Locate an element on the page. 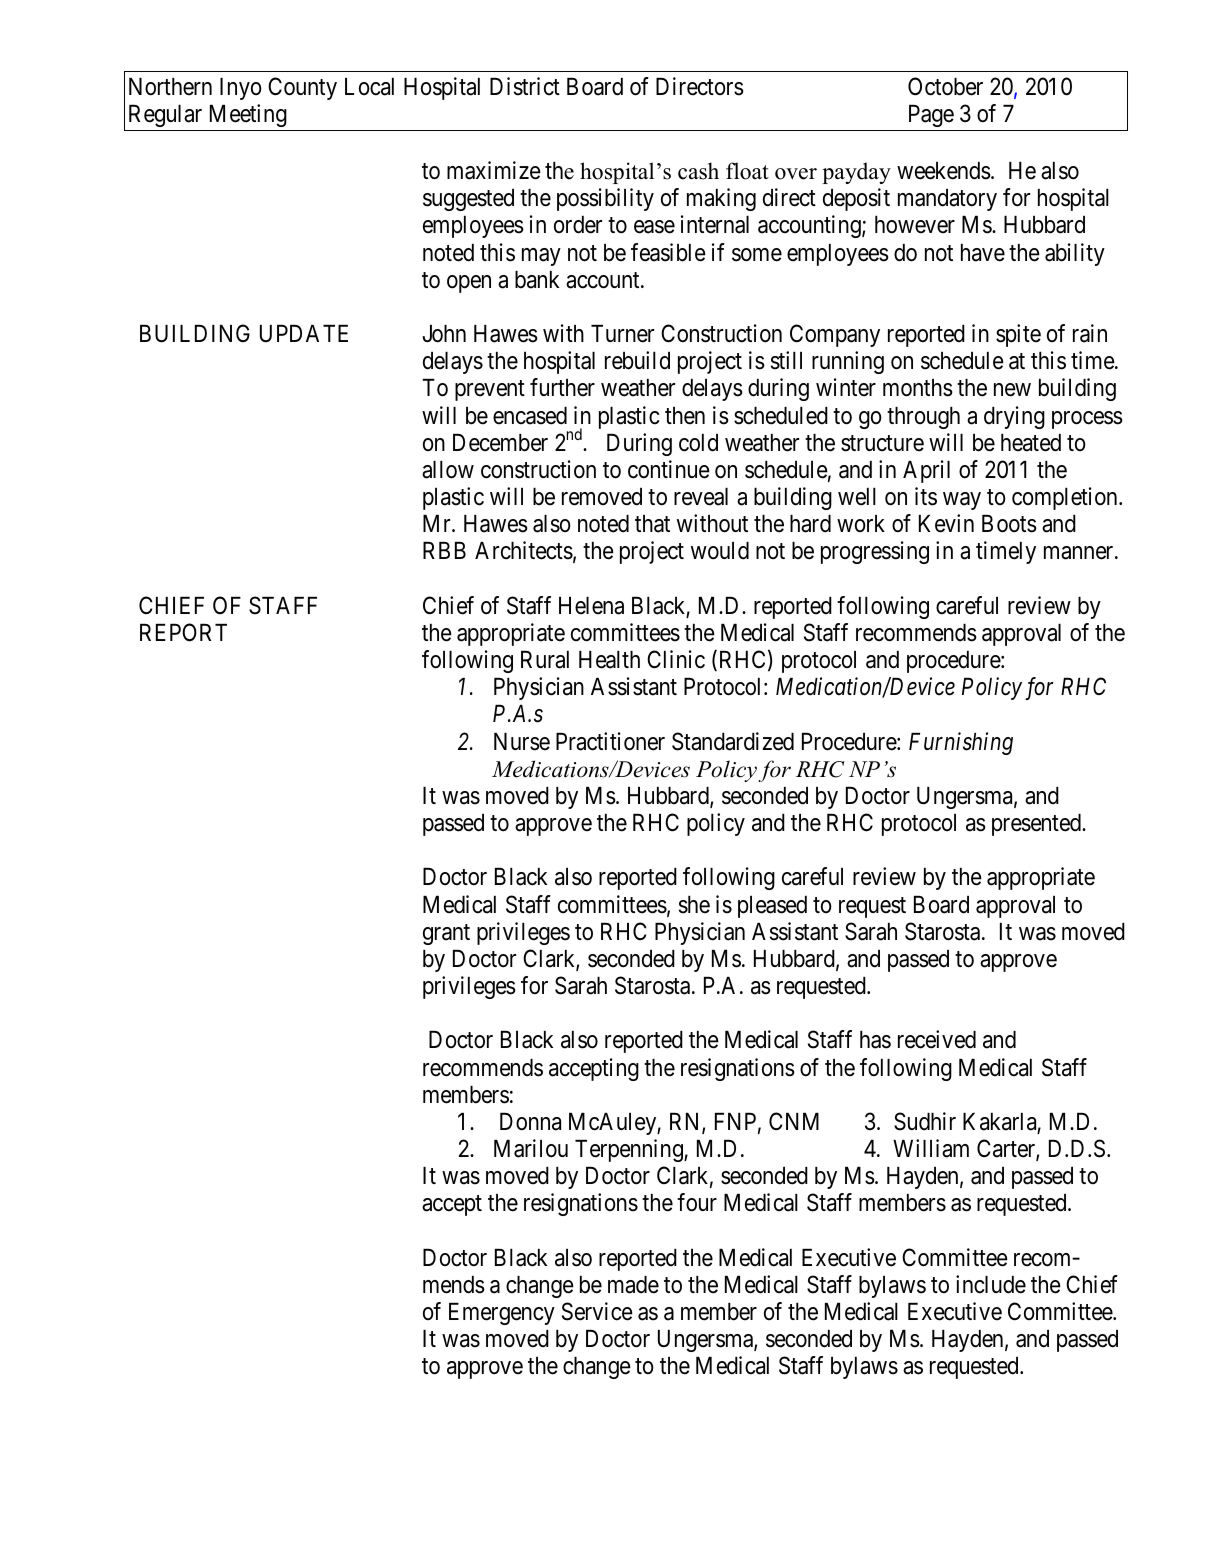 This document has width=1205, height=1559. grant is located at coordinates (446, 934).
